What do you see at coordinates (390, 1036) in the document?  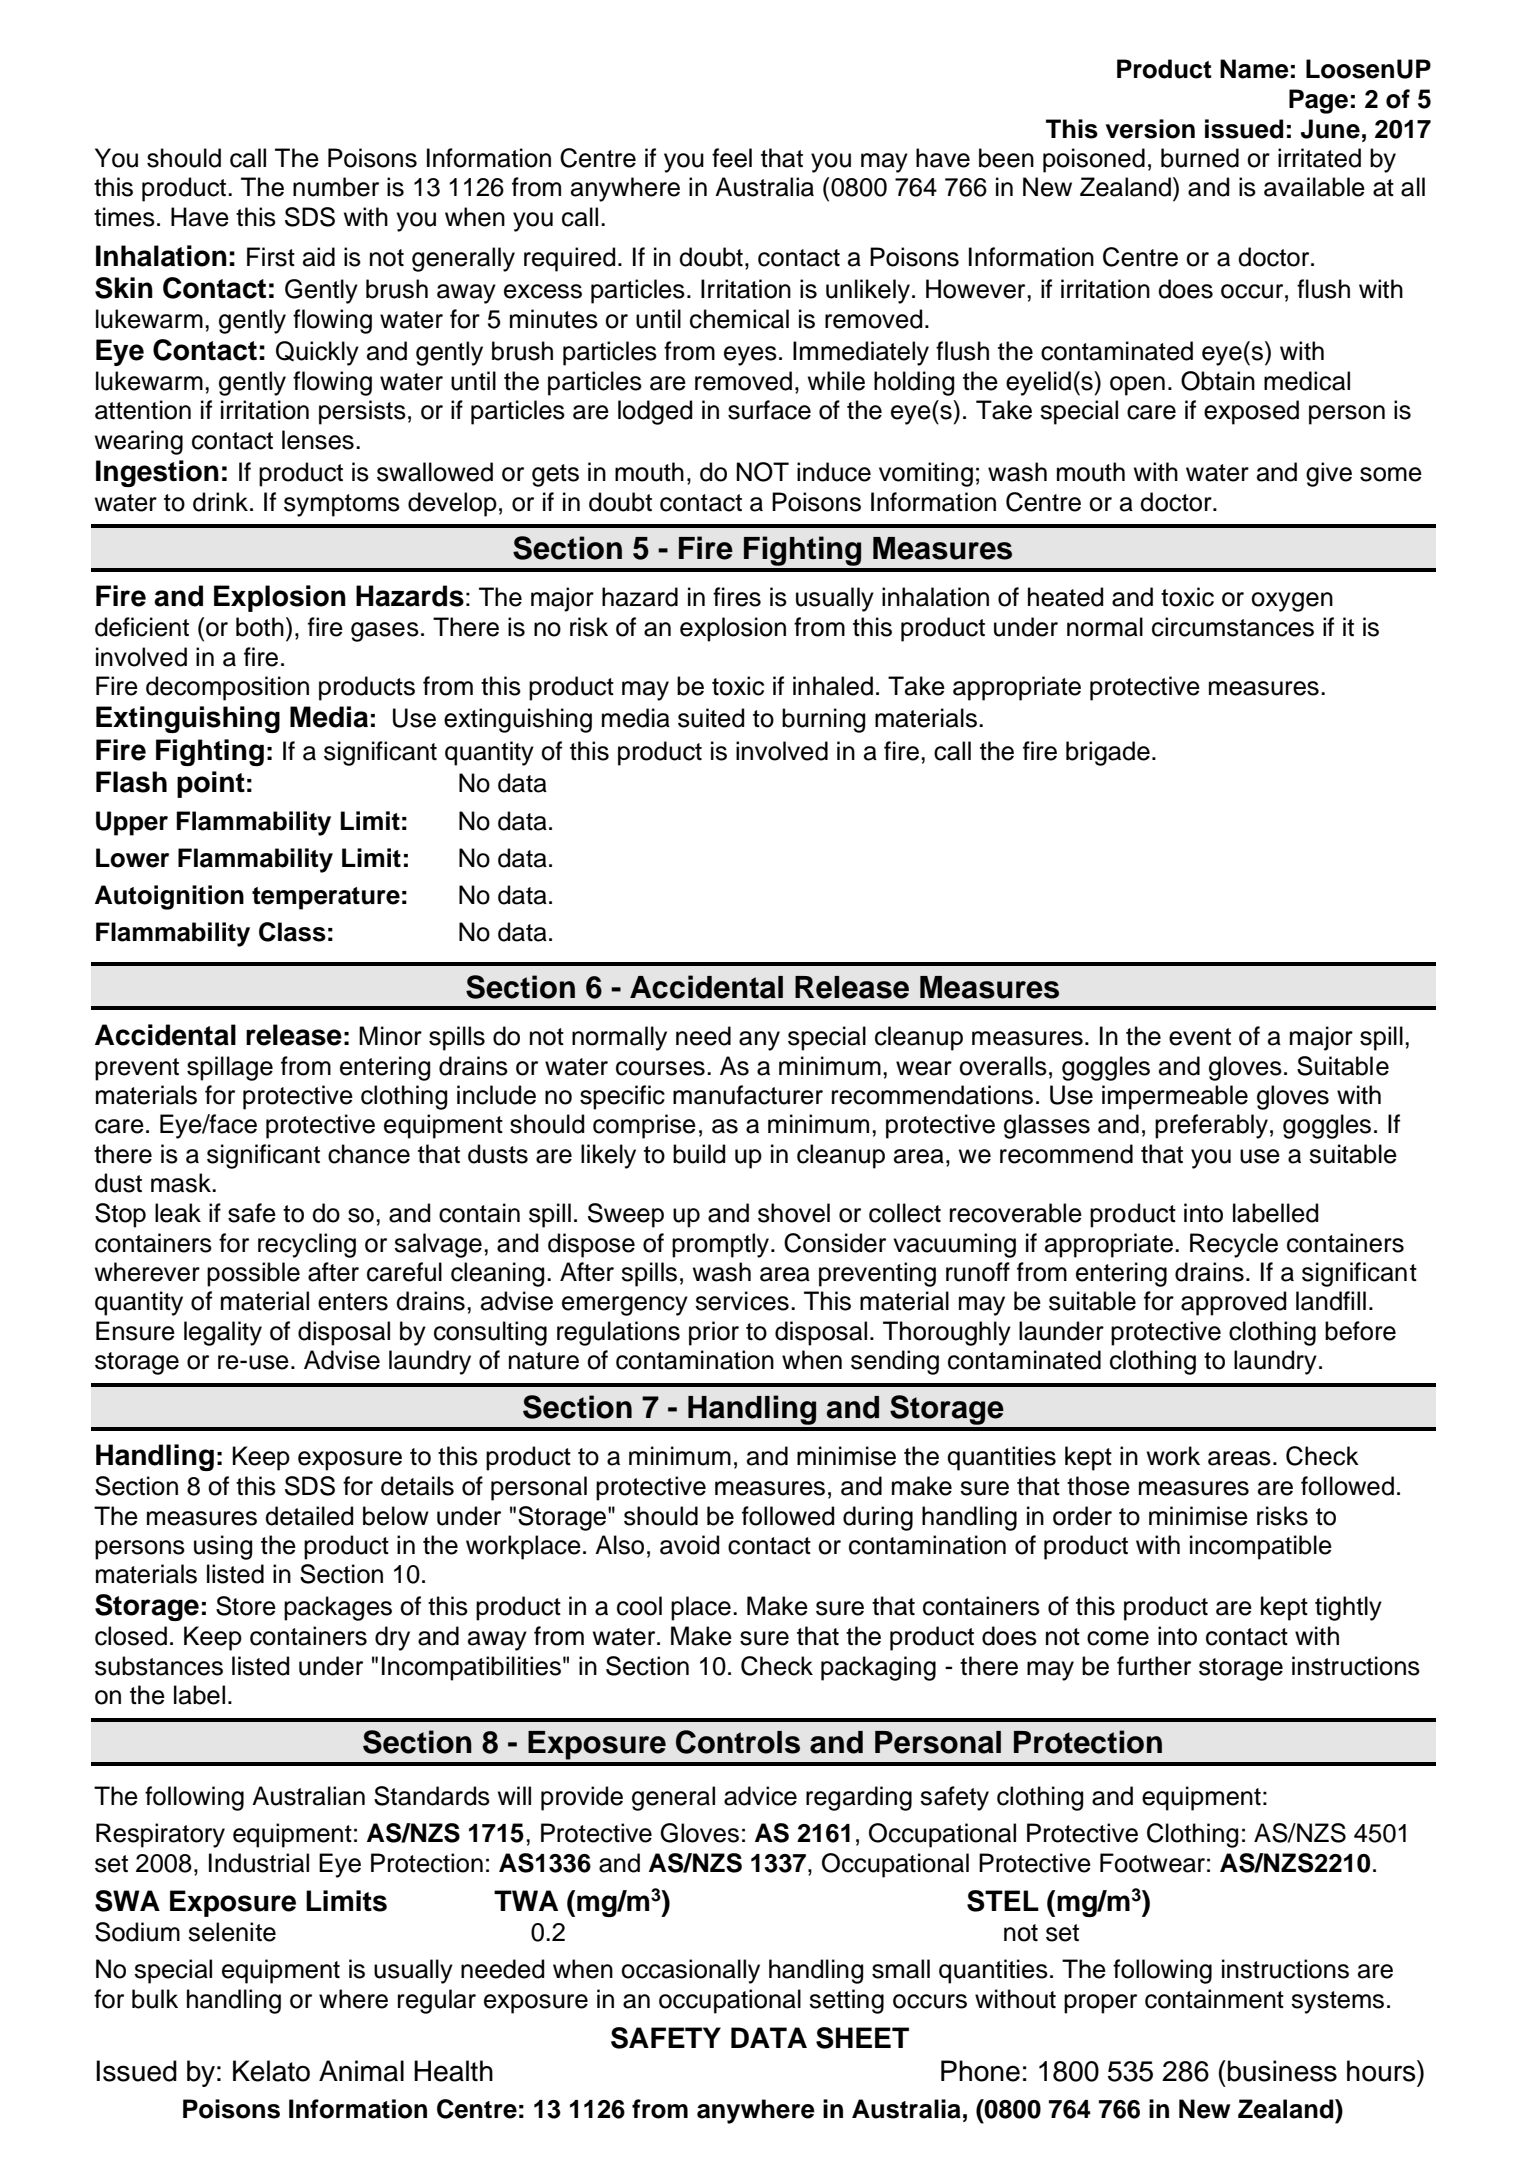 I see `Minor` at bounding box center [390, 1036].
